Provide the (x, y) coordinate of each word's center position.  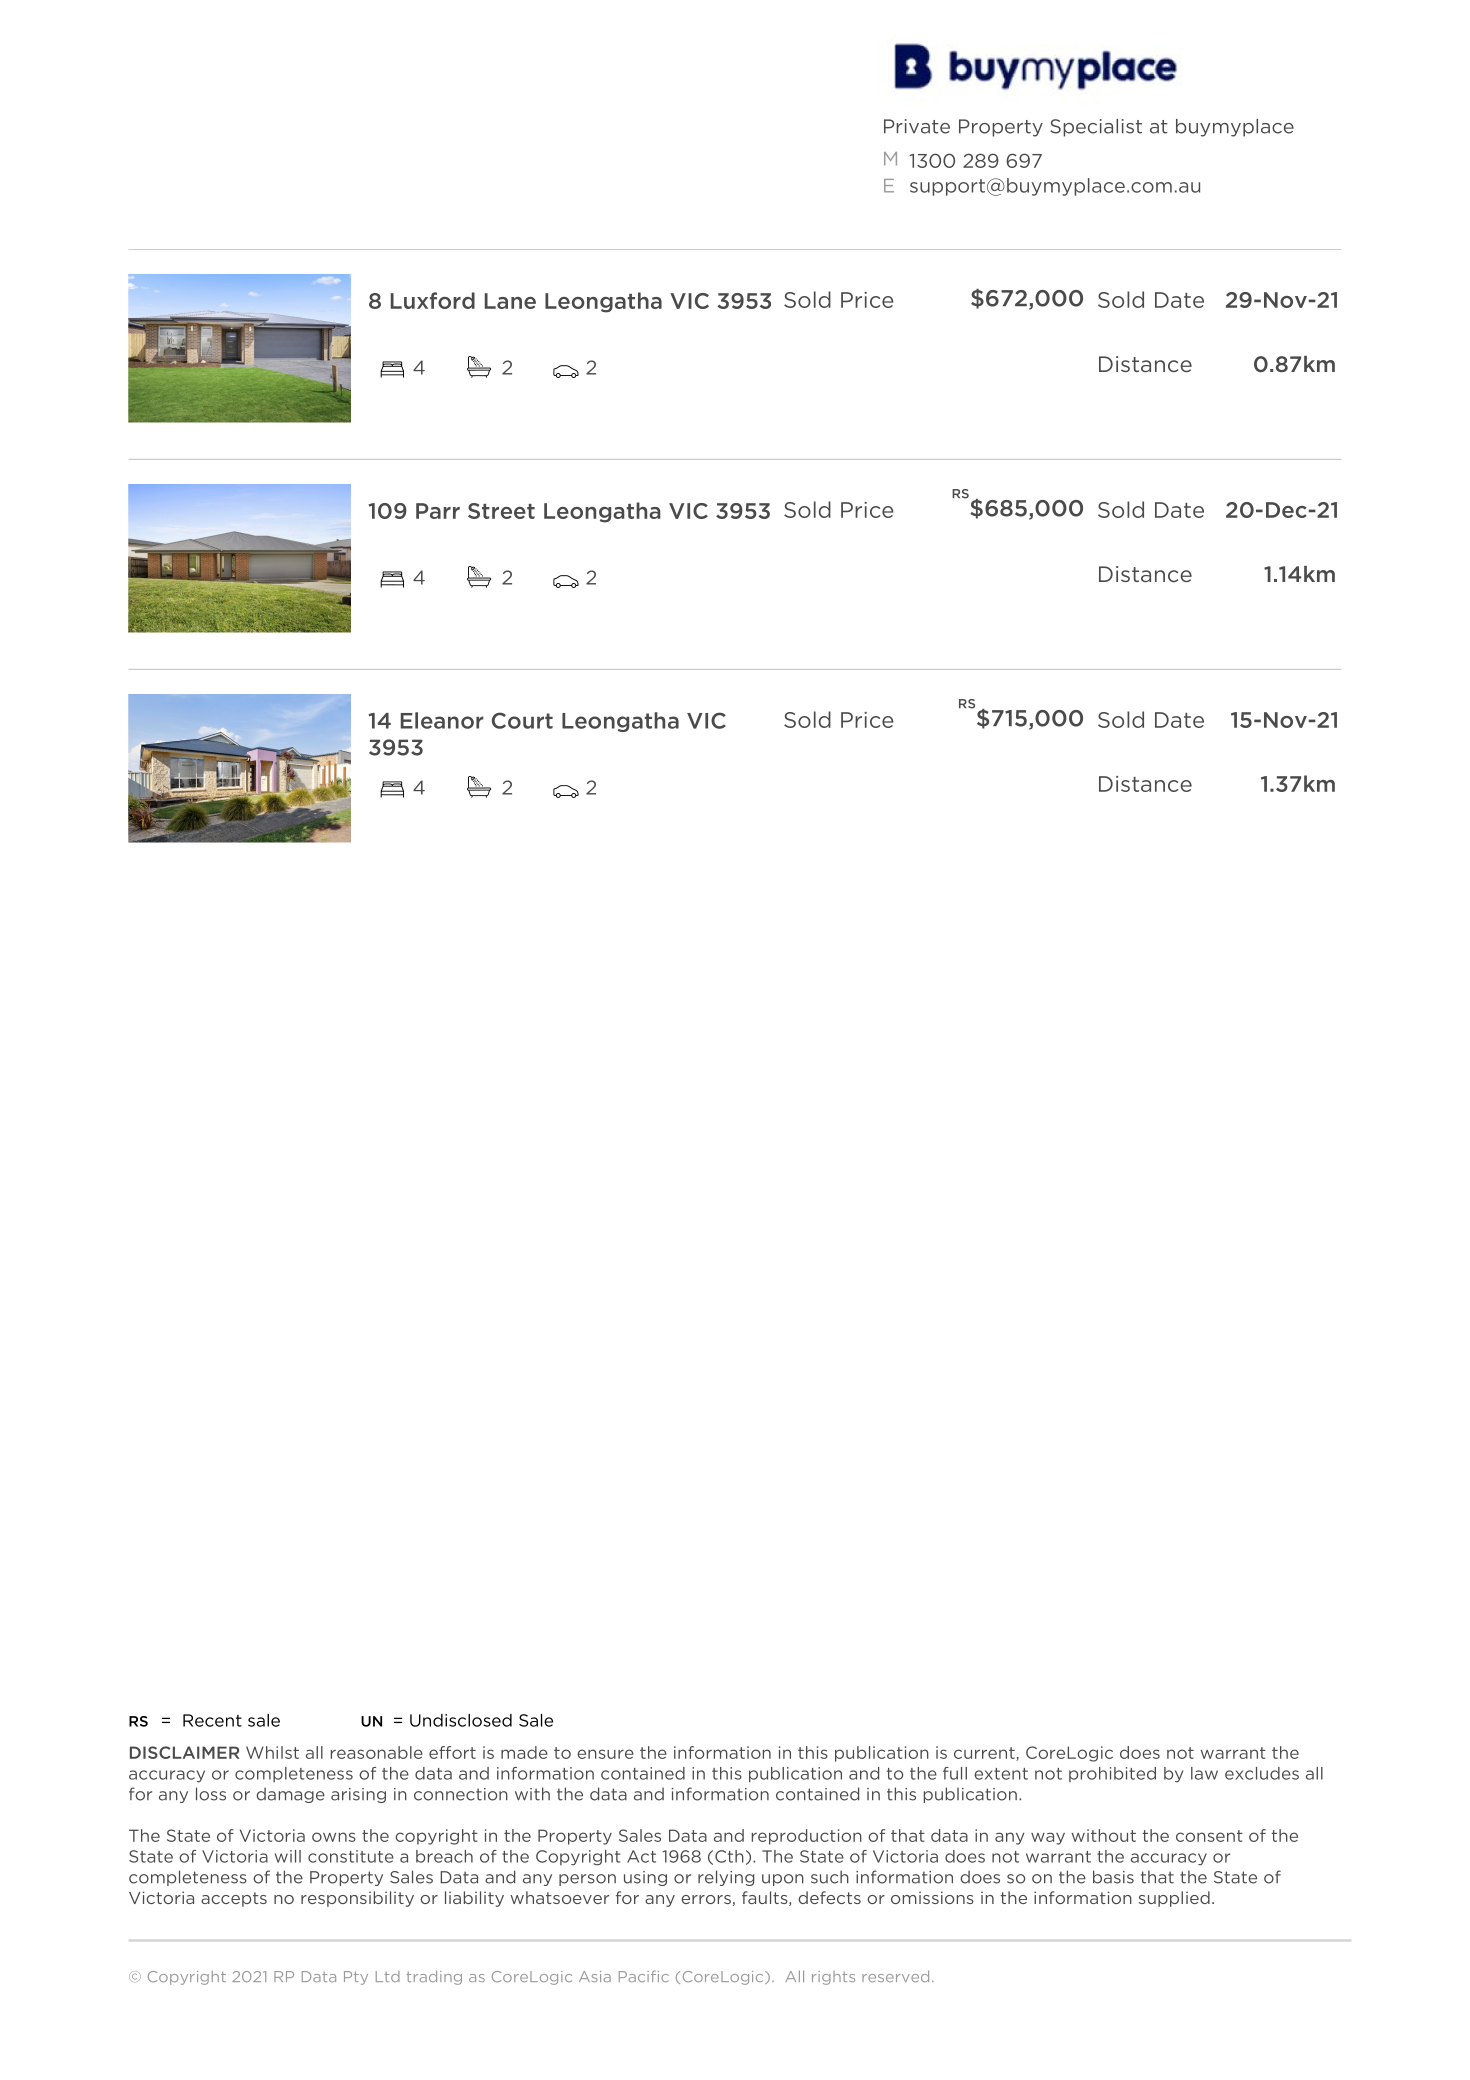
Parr (438, 511)
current (985, 1754)
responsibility (357, 1899)
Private (917, 126)
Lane (510, 301)
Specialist (1096, 128)
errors (706, 1899)
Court (522, 720)
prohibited (1112, 1774)
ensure (605, 1754)
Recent (212, 1720)
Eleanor (442, 720)
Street (501, 511)
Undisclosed (461, 1720)
